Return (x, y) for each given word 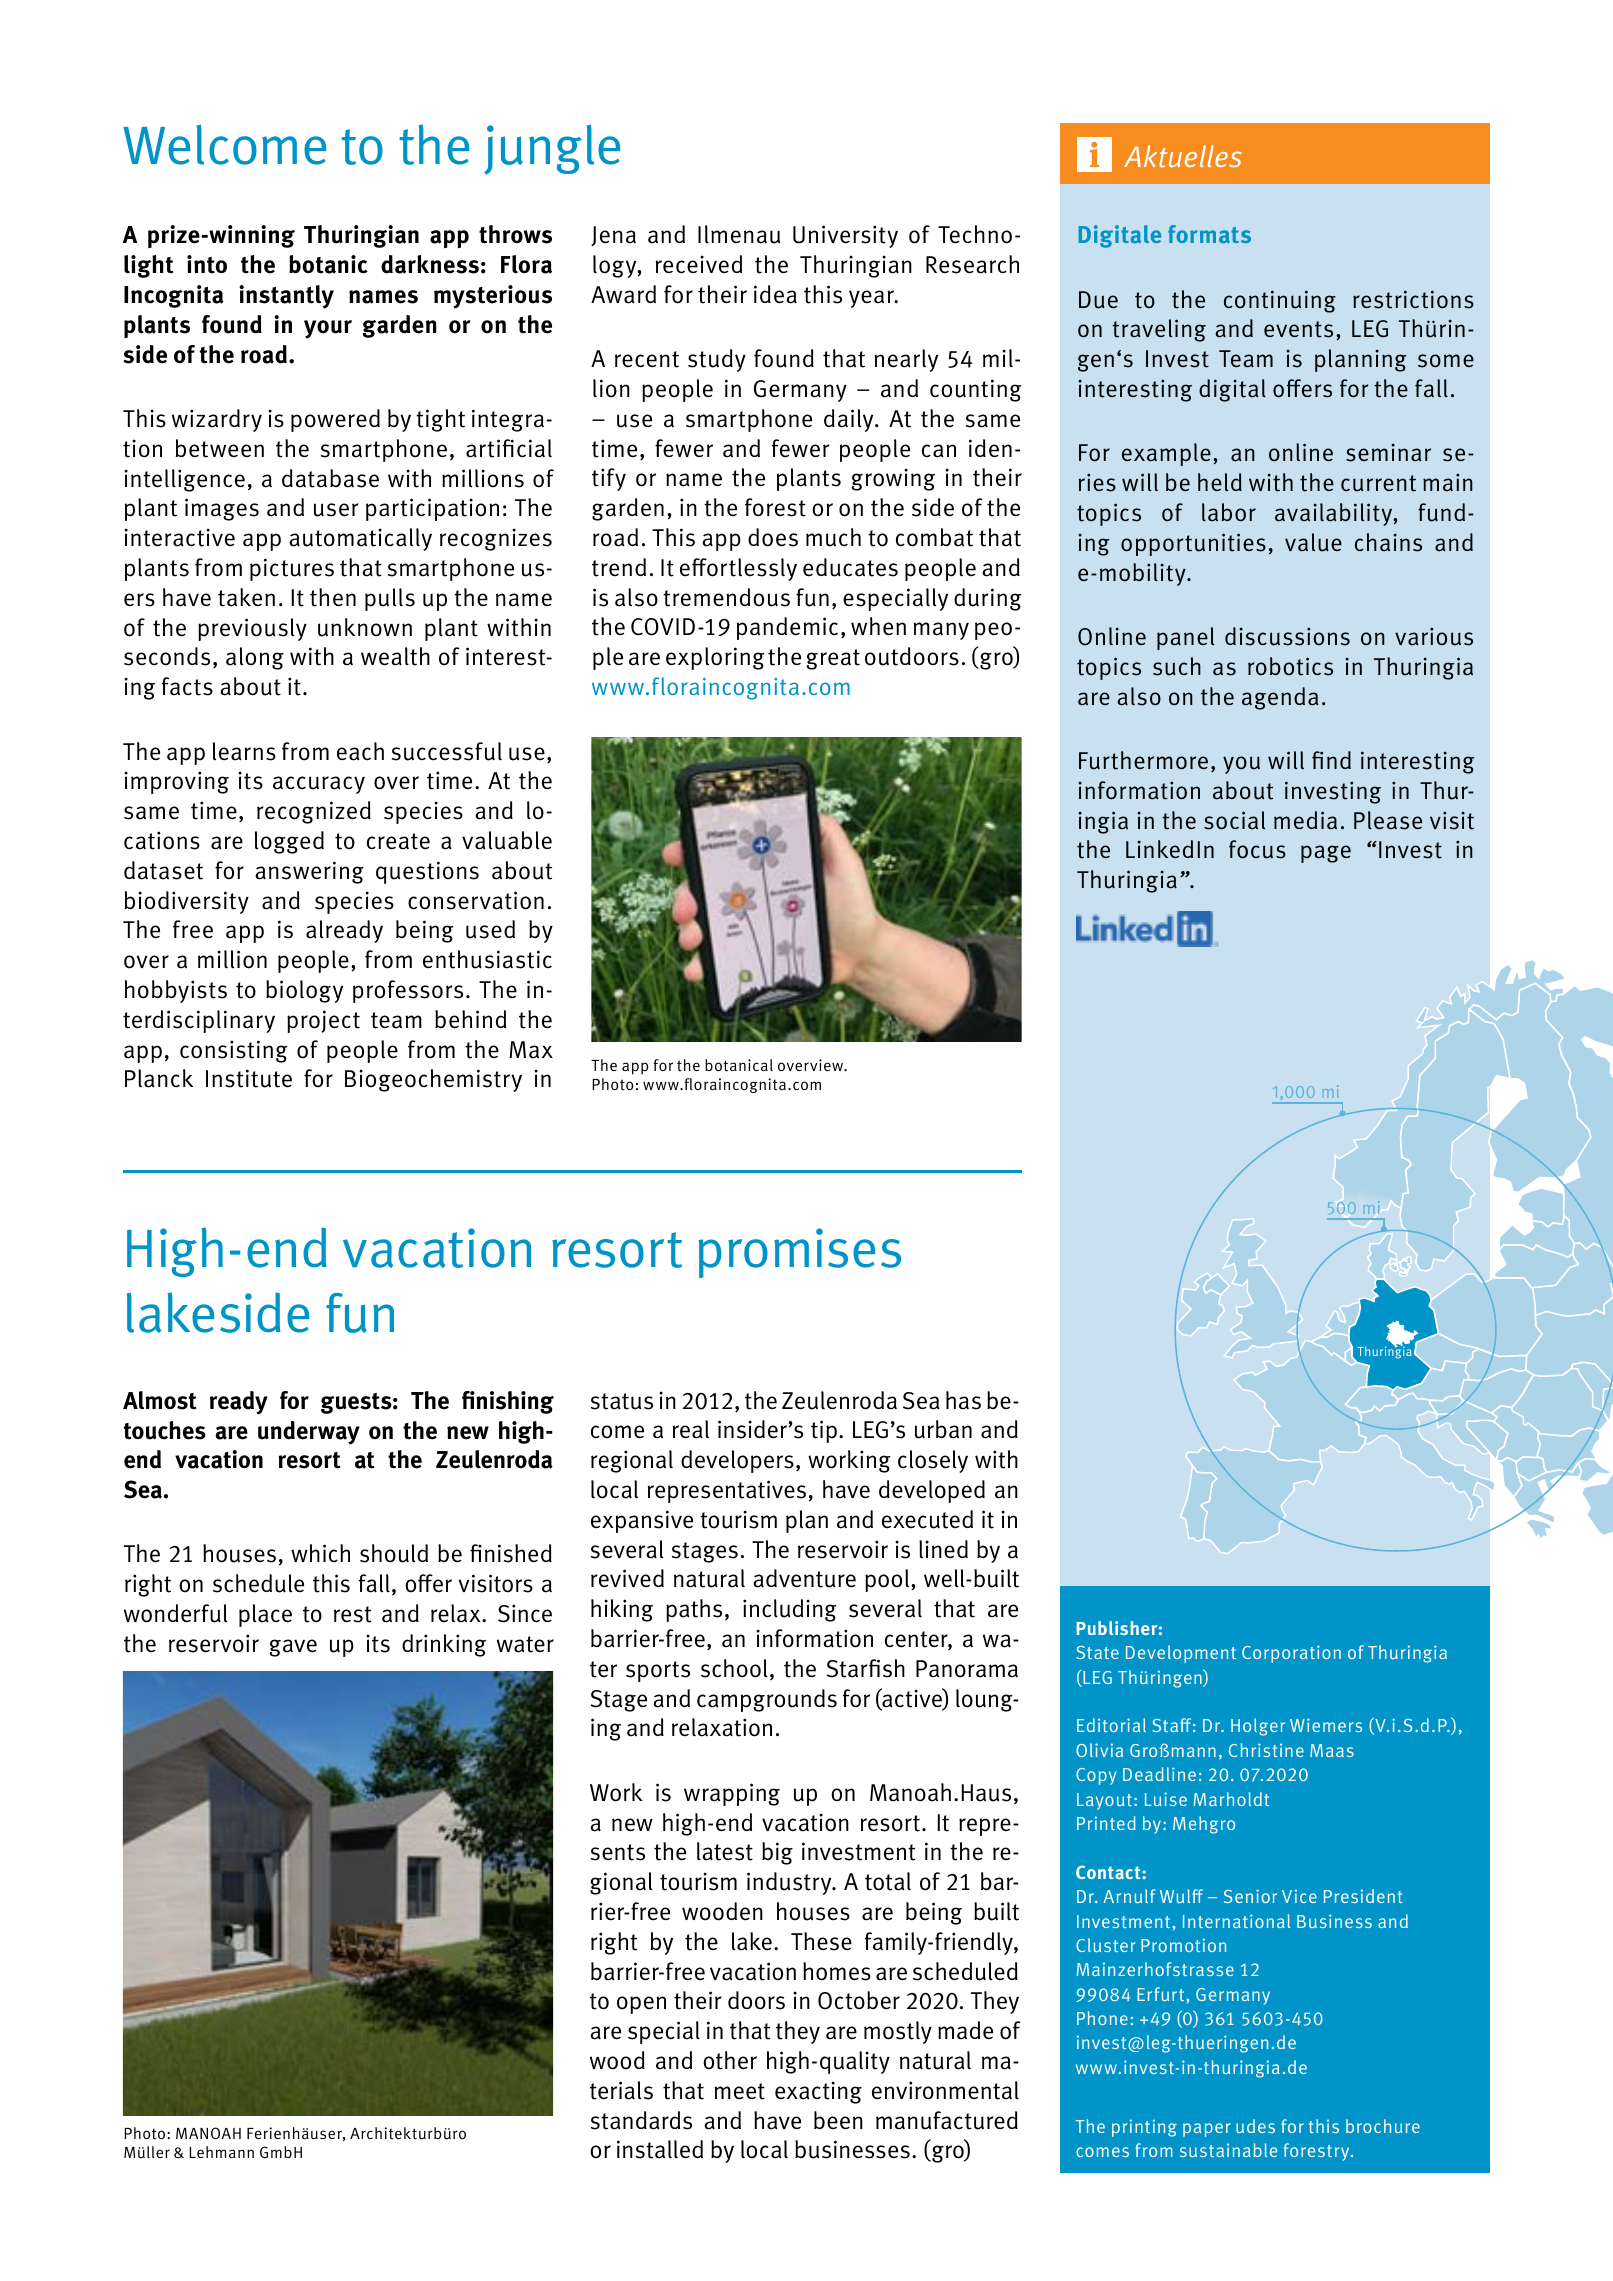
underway (309, 1433)
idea (775, 294)
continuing (1280, 301)
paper (1207, 2130)
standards (641, 2120)
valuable (507, 840)
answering (309, 872)
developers (737, 1461)
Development (1181, 1654)
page (1326, 854)
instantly (286, 297)
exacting (818, 2092)
